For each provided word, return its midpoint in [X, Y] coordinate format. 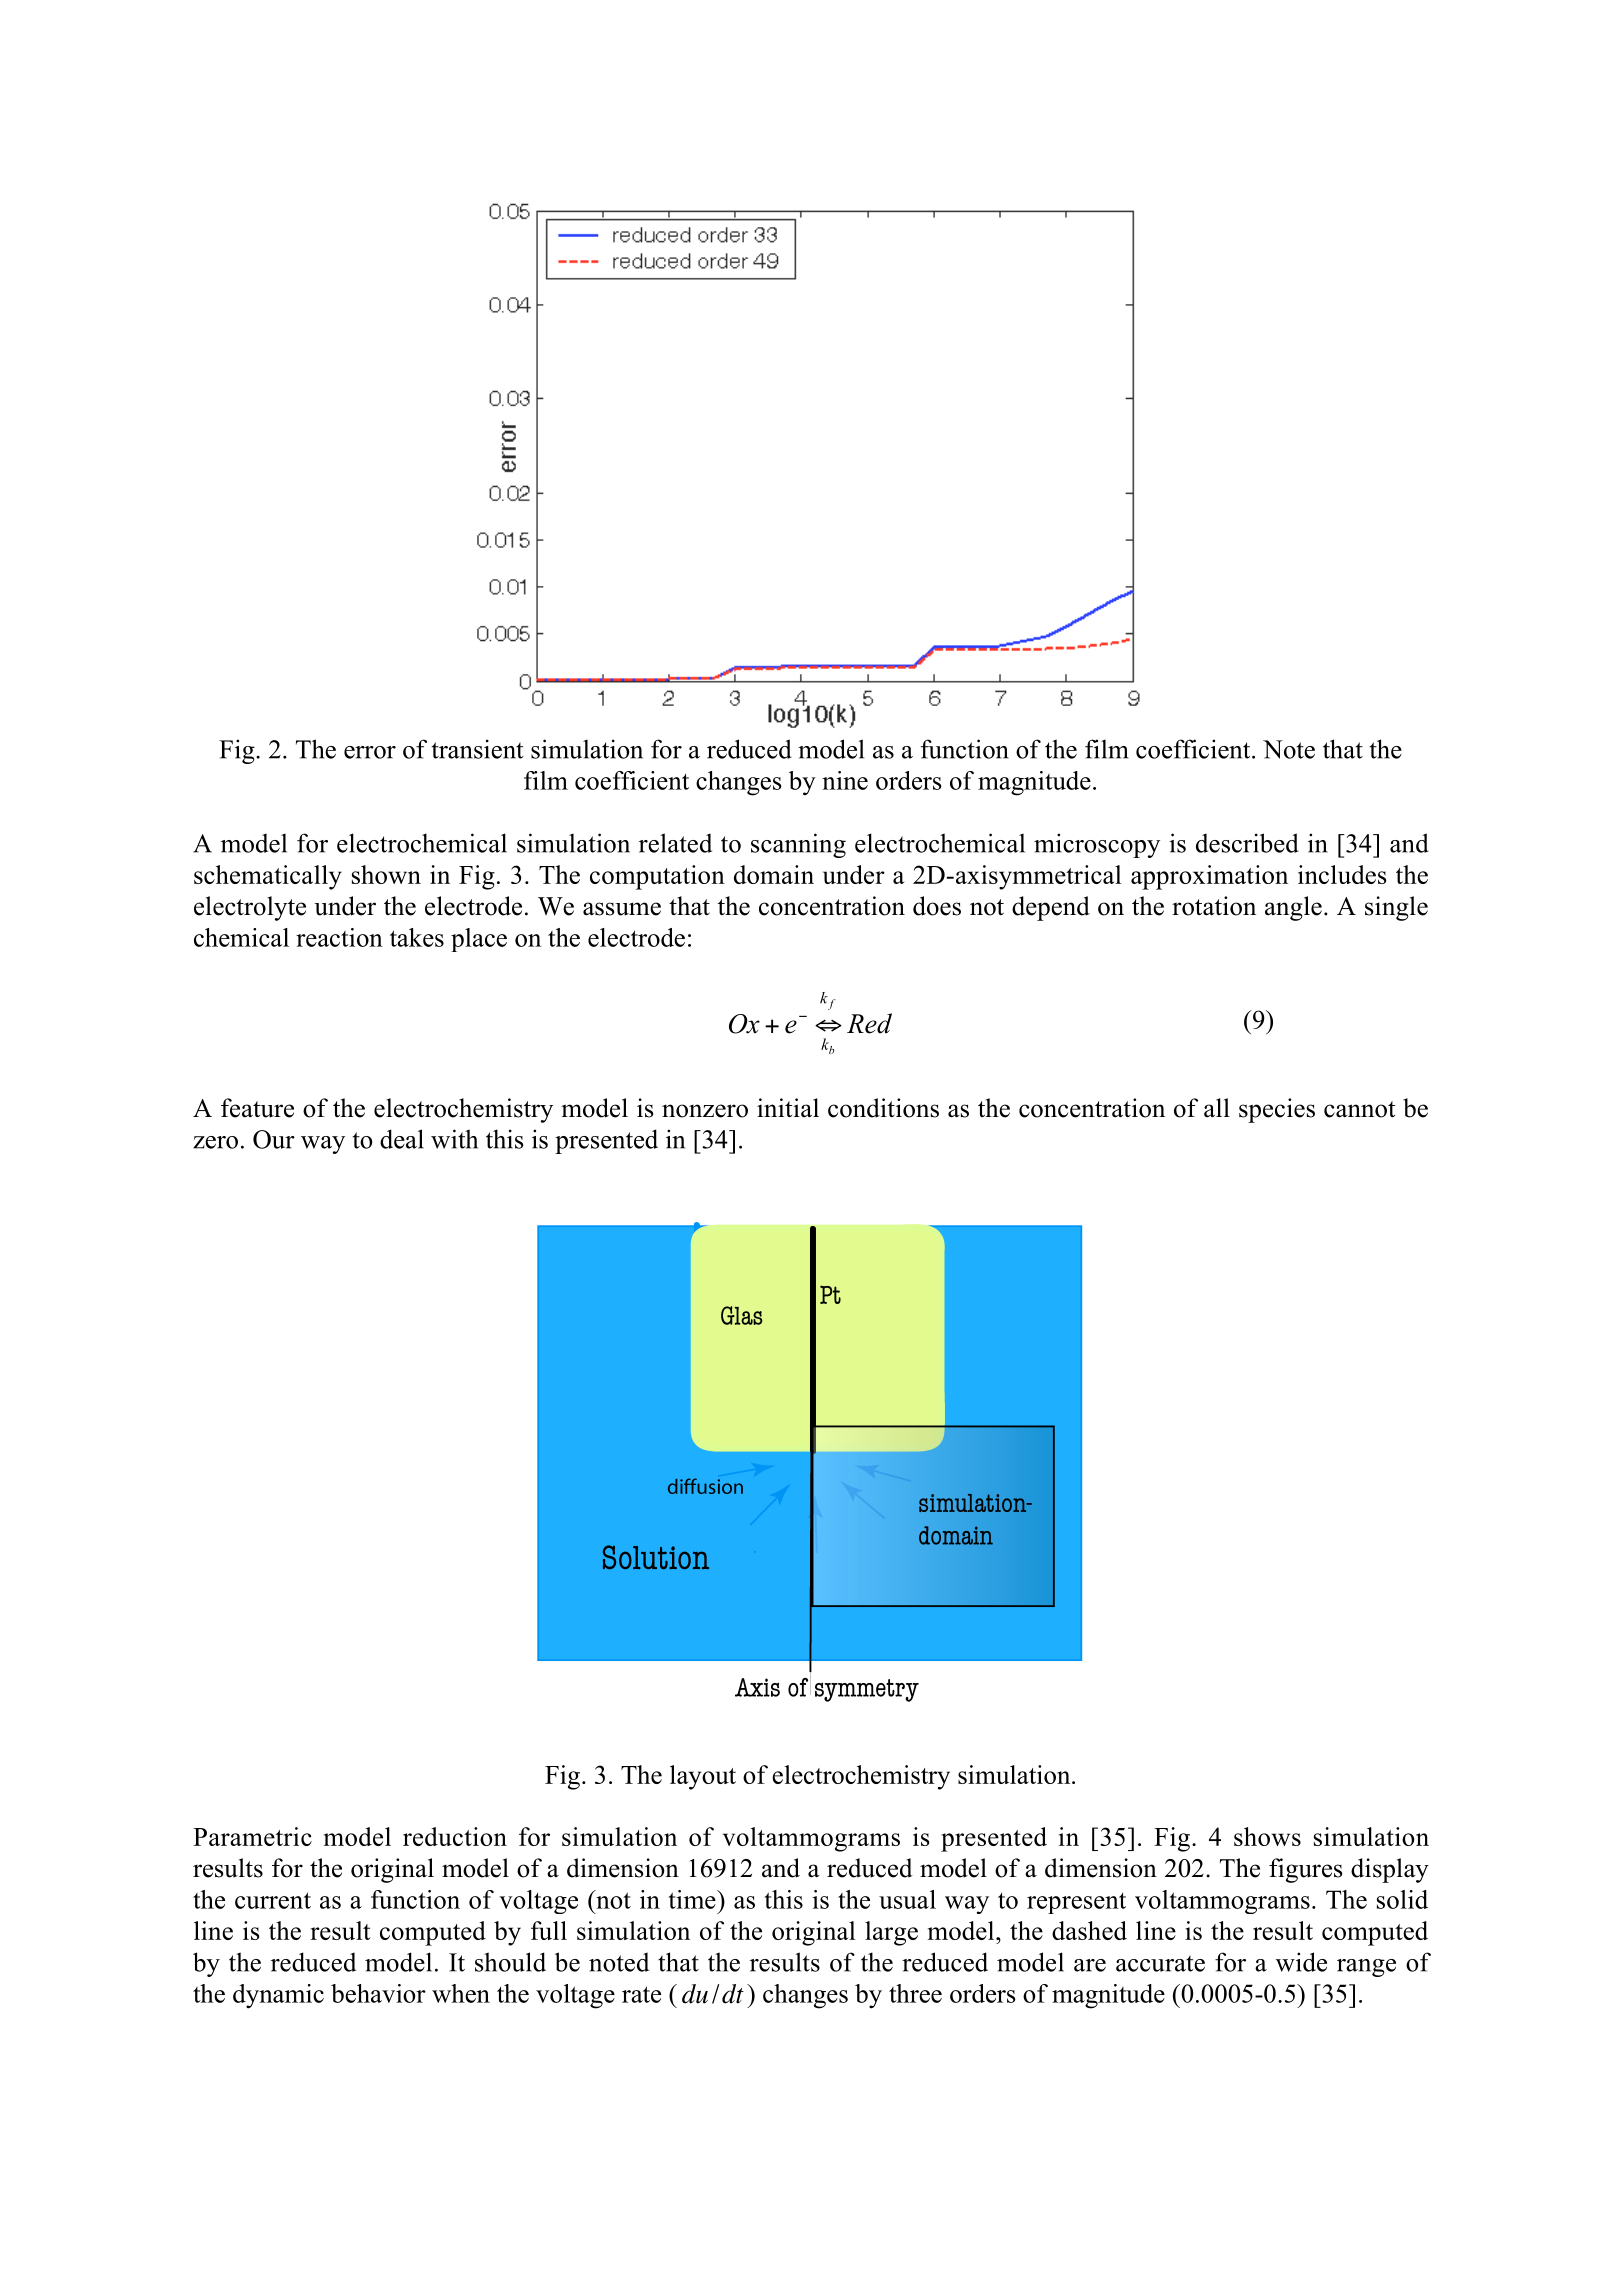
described [1247, 843]
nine [845, 780]
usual [907, 1899]
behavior [378, 1993]
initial [788, 1108]
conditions [883, 1108]
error [370, 752]
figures [1305, 1870]
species [1277, 1110]
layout [703, 1777]
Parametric [252, 1836]
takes [417, 937]
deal [402, 1139]
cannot [1359, 1109]
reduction [455, 1836]
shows [1267, 1836]
